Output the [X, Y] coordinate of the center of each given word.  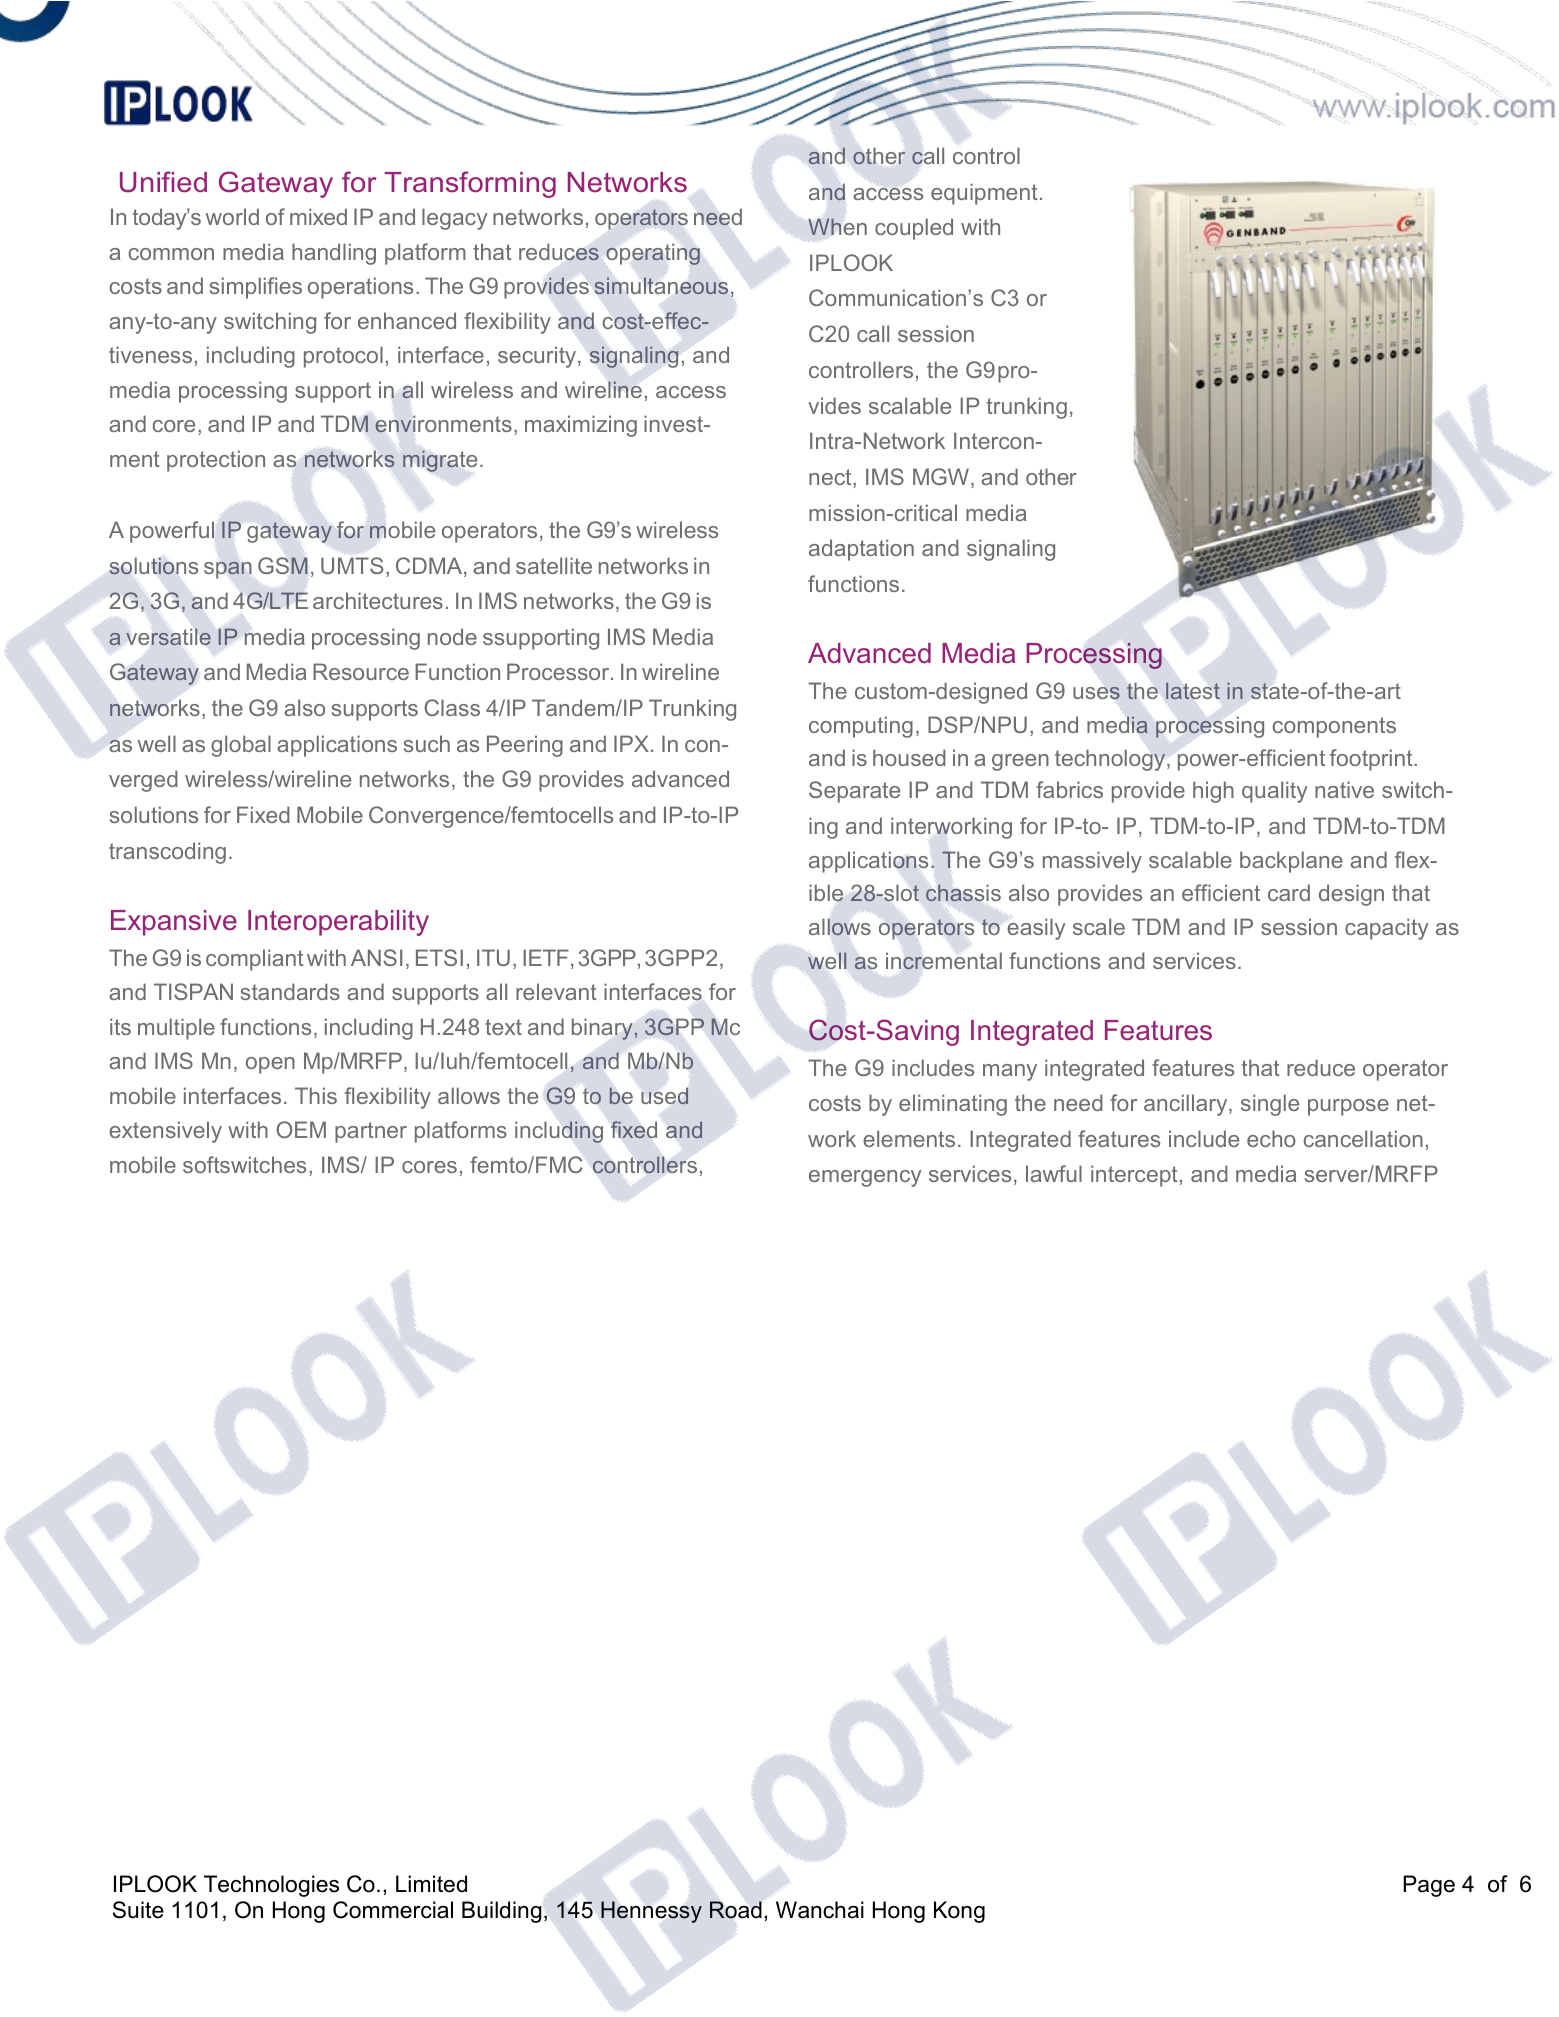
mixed [318, 216]
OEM [301, 1129]
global [241, 746]
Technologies [271, 1886]
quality [1274, 792]
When [837, 226]
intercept [1134, 1176]
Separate [854, 792]
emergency [865, 1178]
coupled [914, 229]
